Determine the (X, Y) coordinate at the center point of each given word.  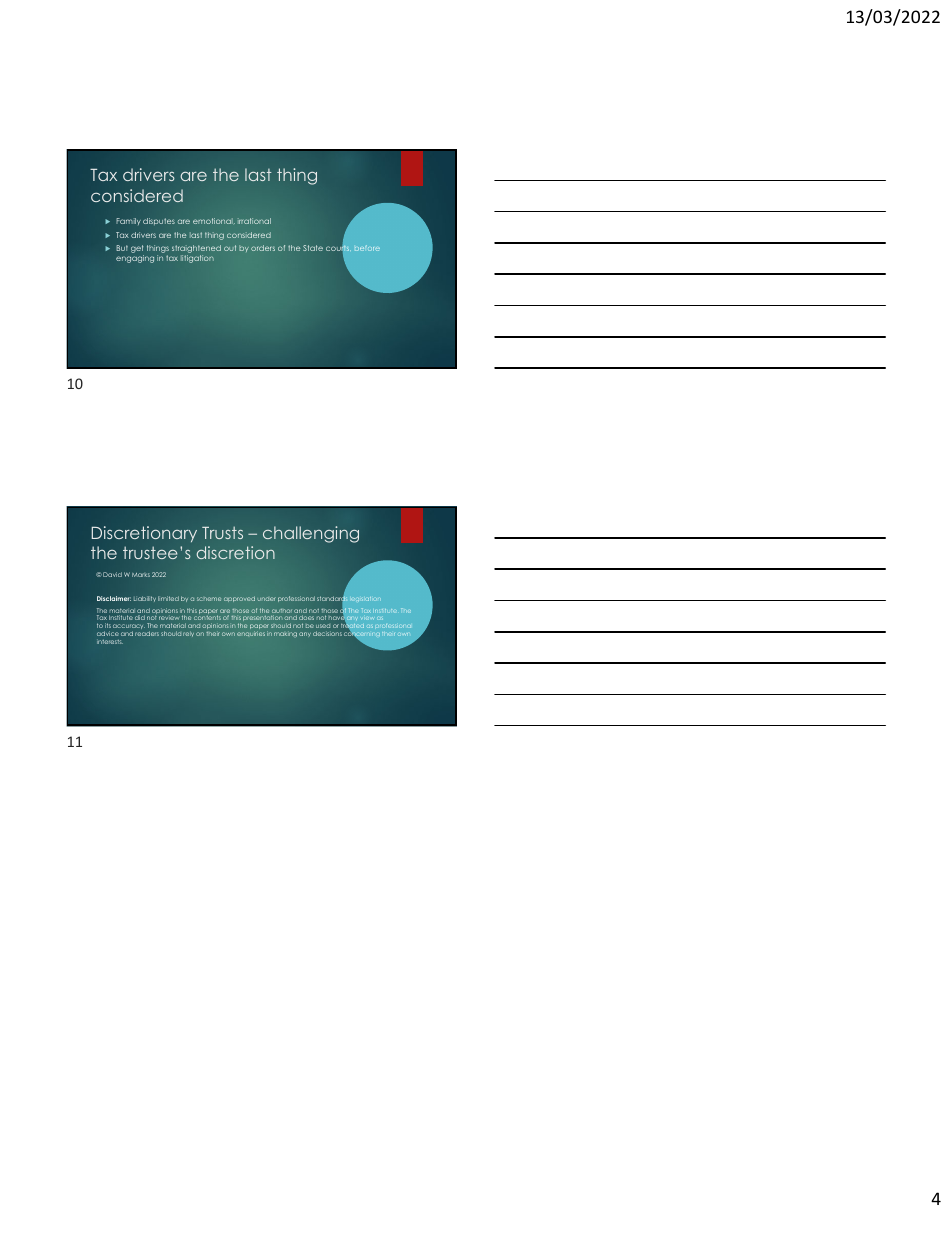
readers (147, 633)
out (230, 248)
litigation (197, 259)
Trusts (222, 532)
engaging (135, 259)
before (367, 248)
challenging (311, 534)
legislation (364, 599)
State (313, 248)
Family (128, 221)
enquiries (251, 633)
